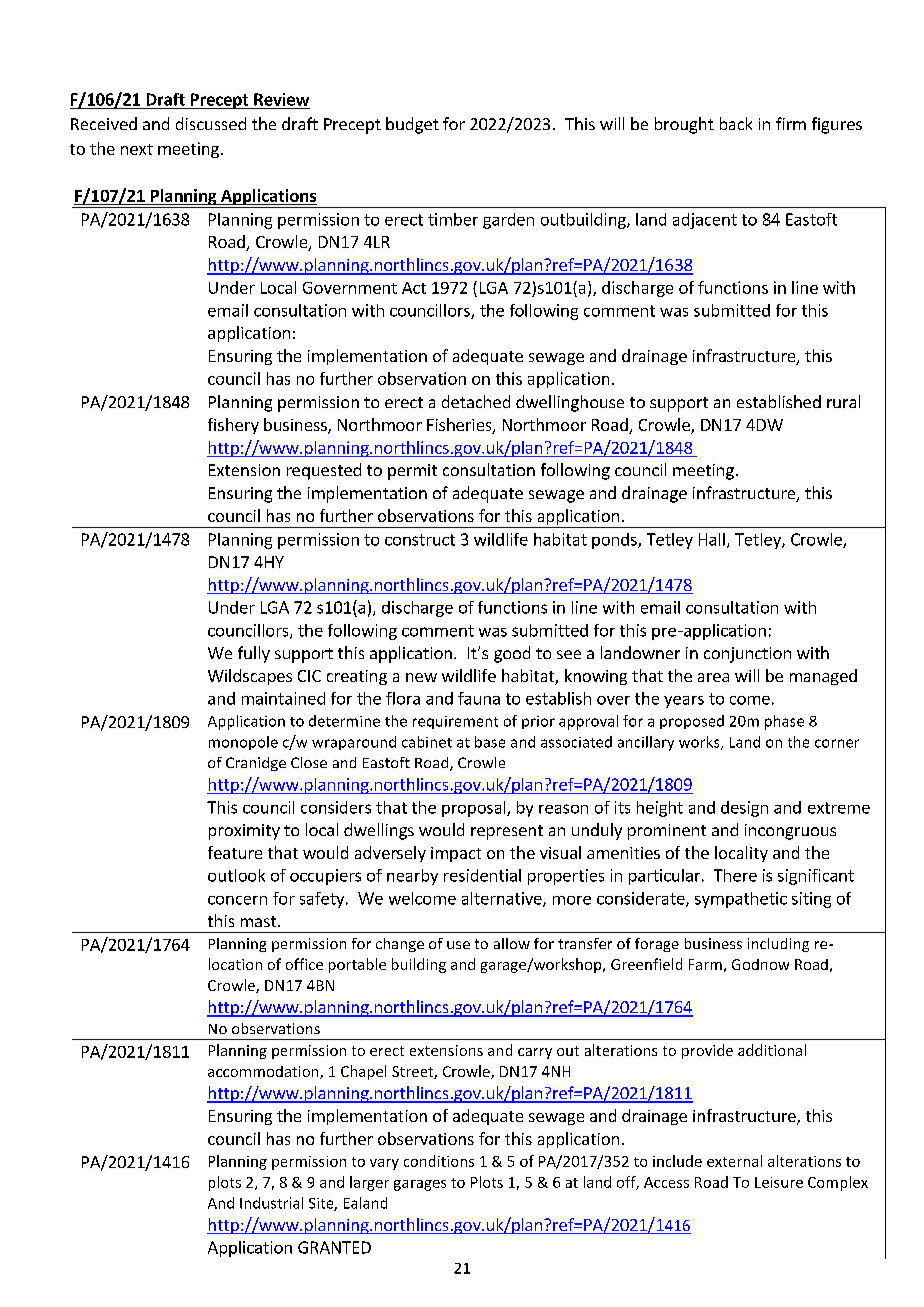 The image size is (924, 1307). Describe the element at coordinates (412, 125) in the screenshot. I see `budget` at that location.
